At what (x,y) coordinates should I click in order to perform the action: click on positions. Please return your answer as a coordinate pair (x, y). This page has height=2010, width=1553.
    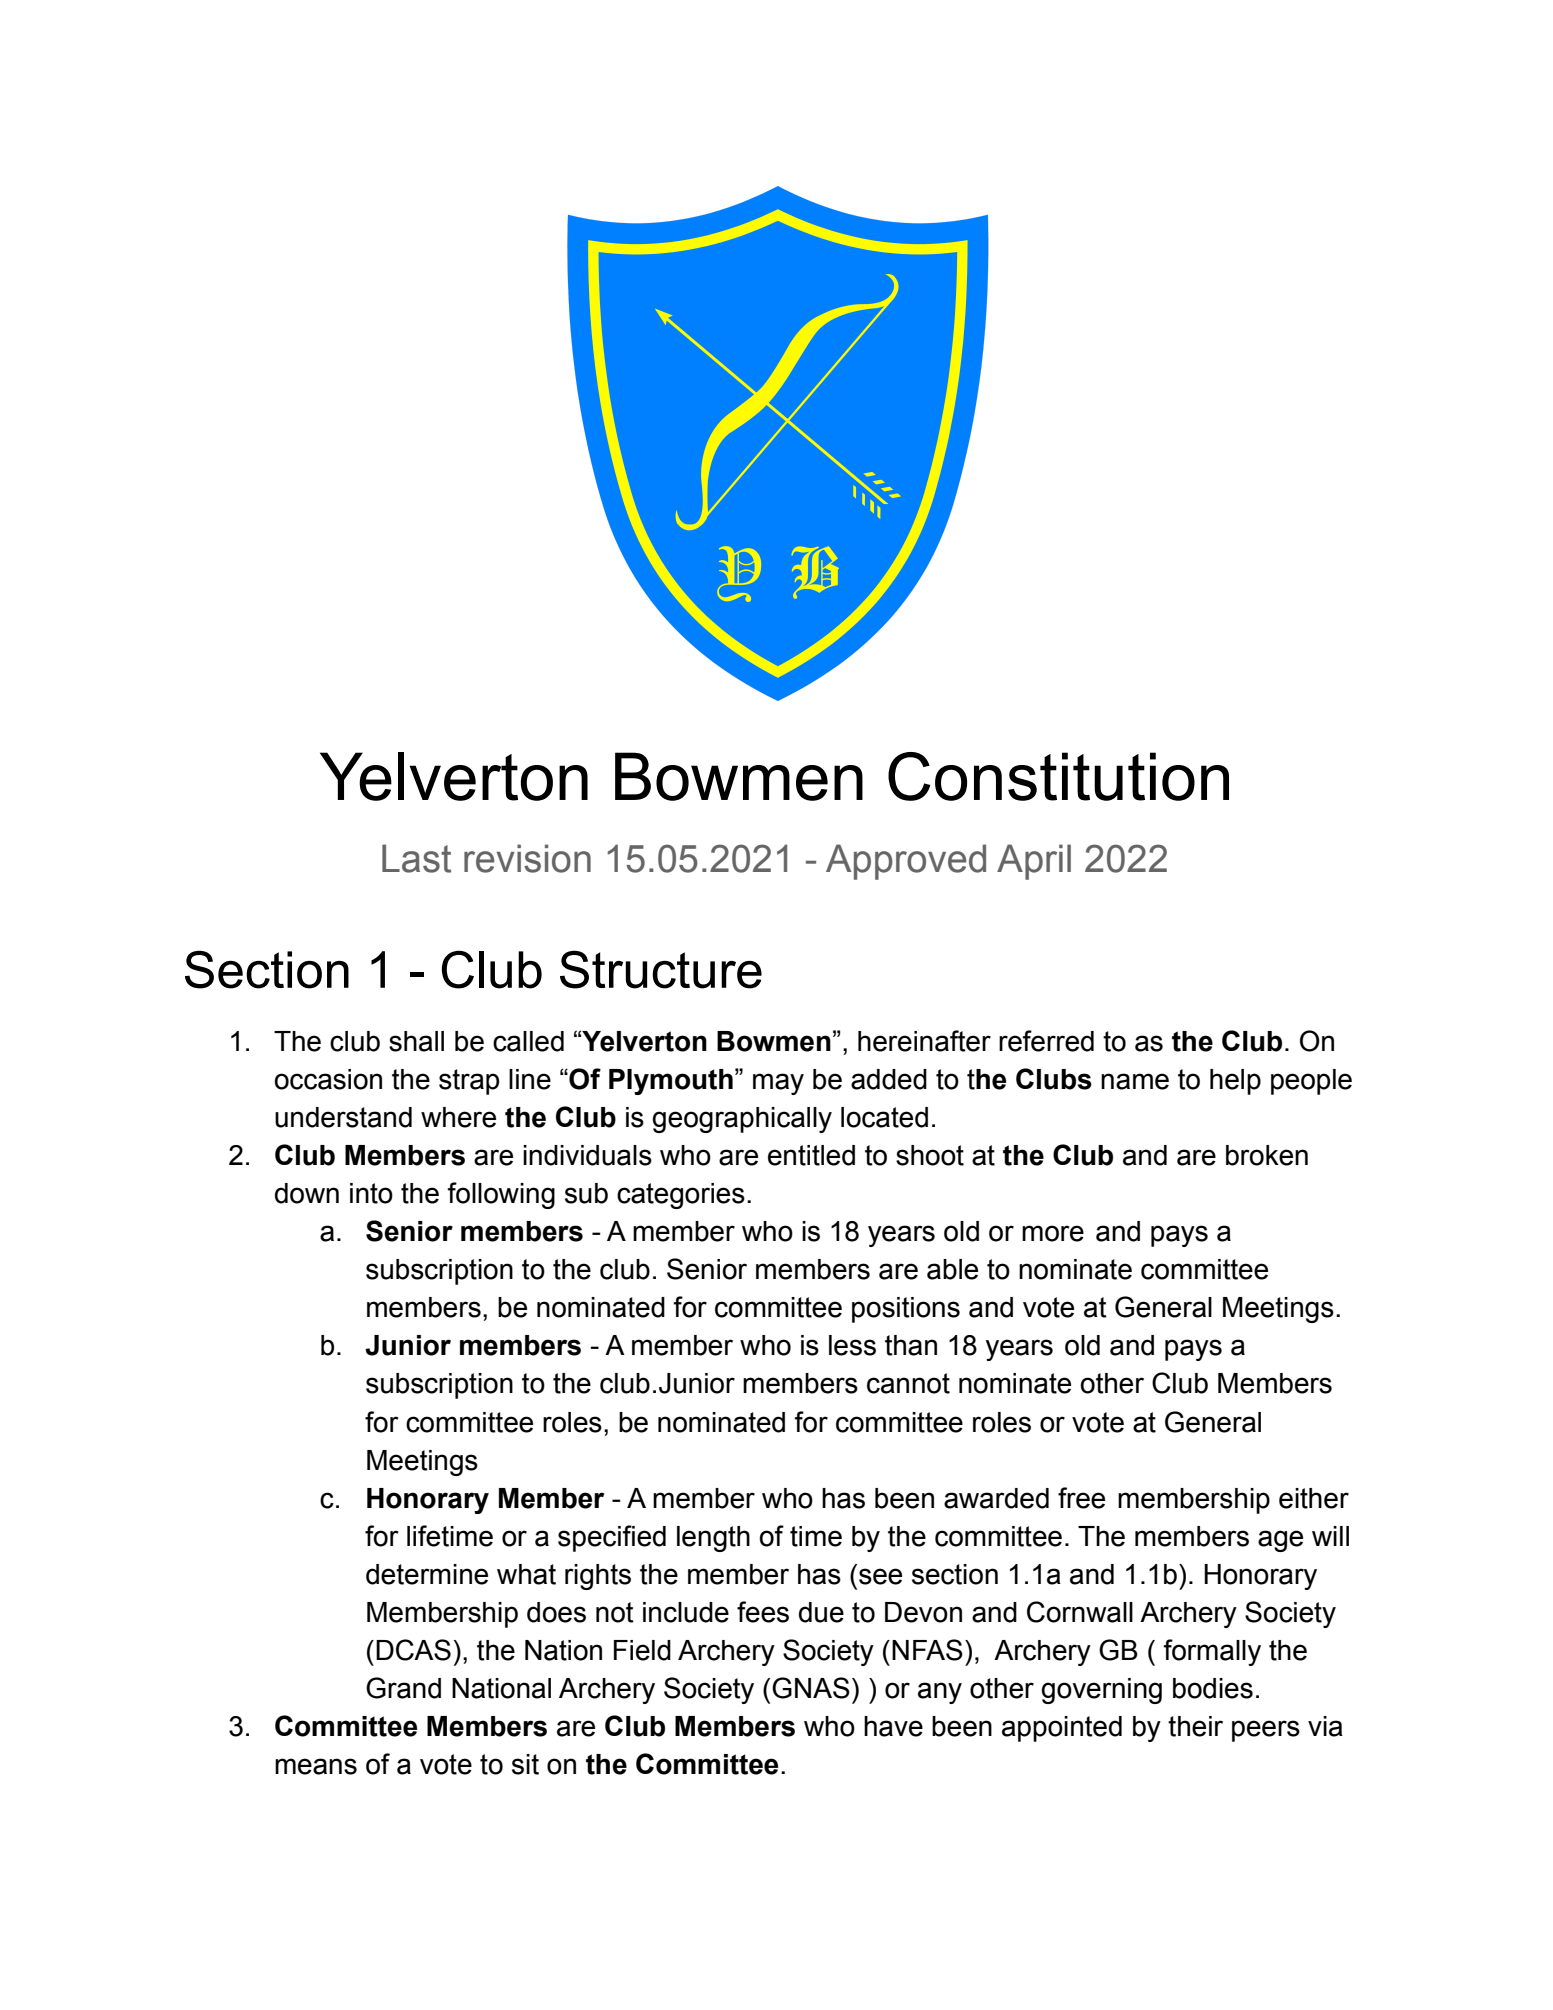
    Looking at the image, I should click on (906, 1310).
